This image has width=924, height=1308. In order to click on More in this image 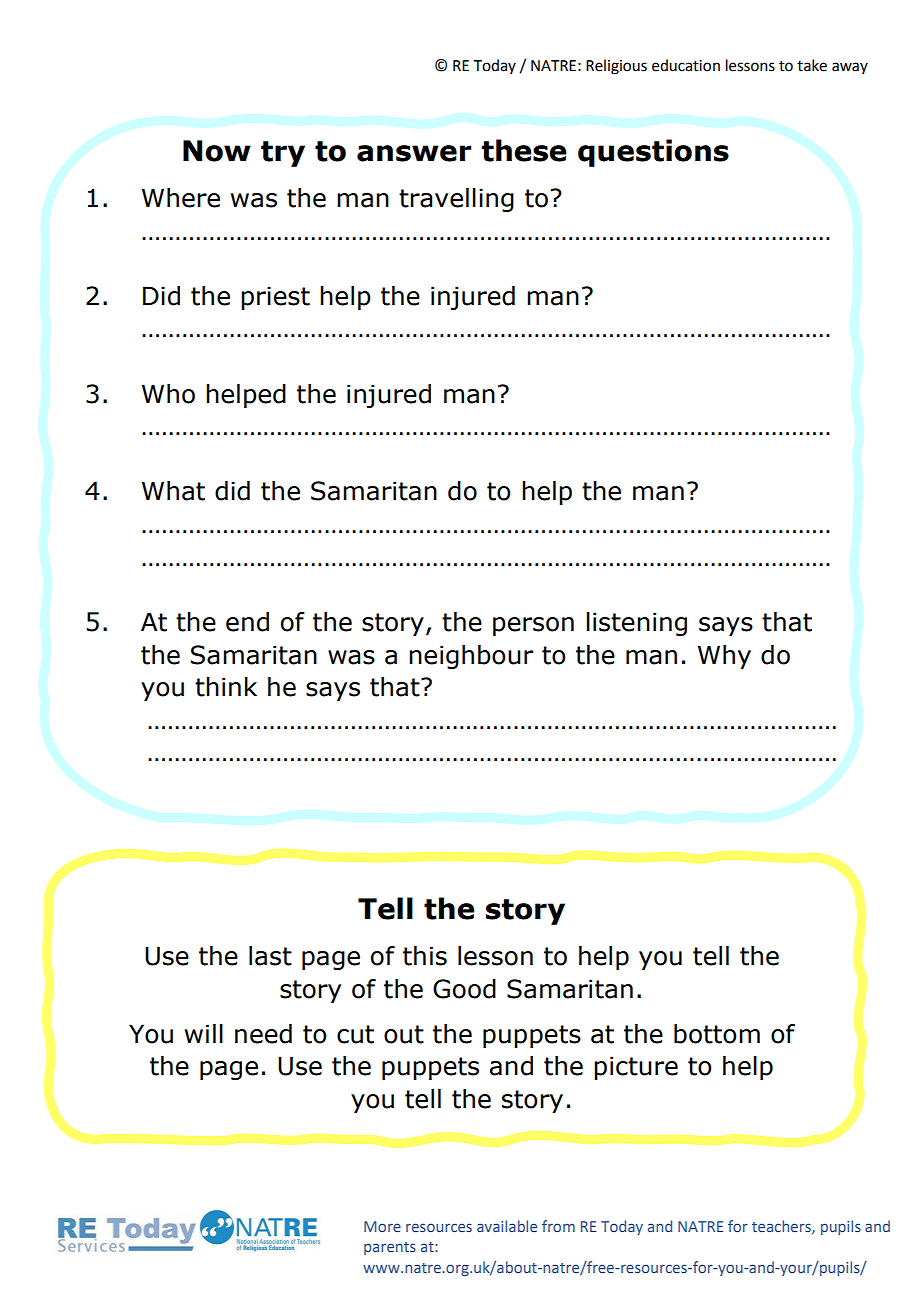, I will do `click(382, 1226)`.
